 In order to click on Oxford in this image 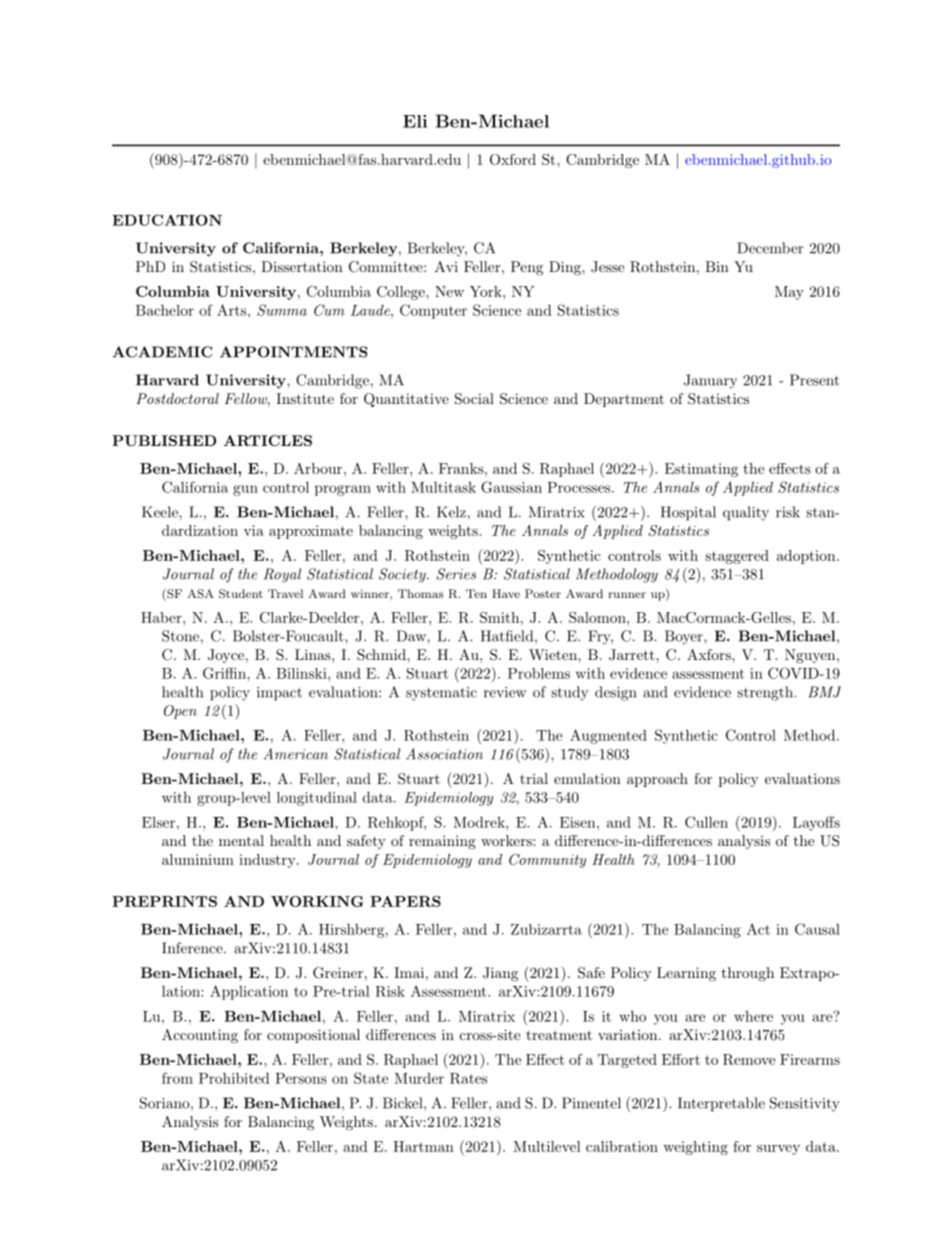, I will do `click(513, 159)`.
